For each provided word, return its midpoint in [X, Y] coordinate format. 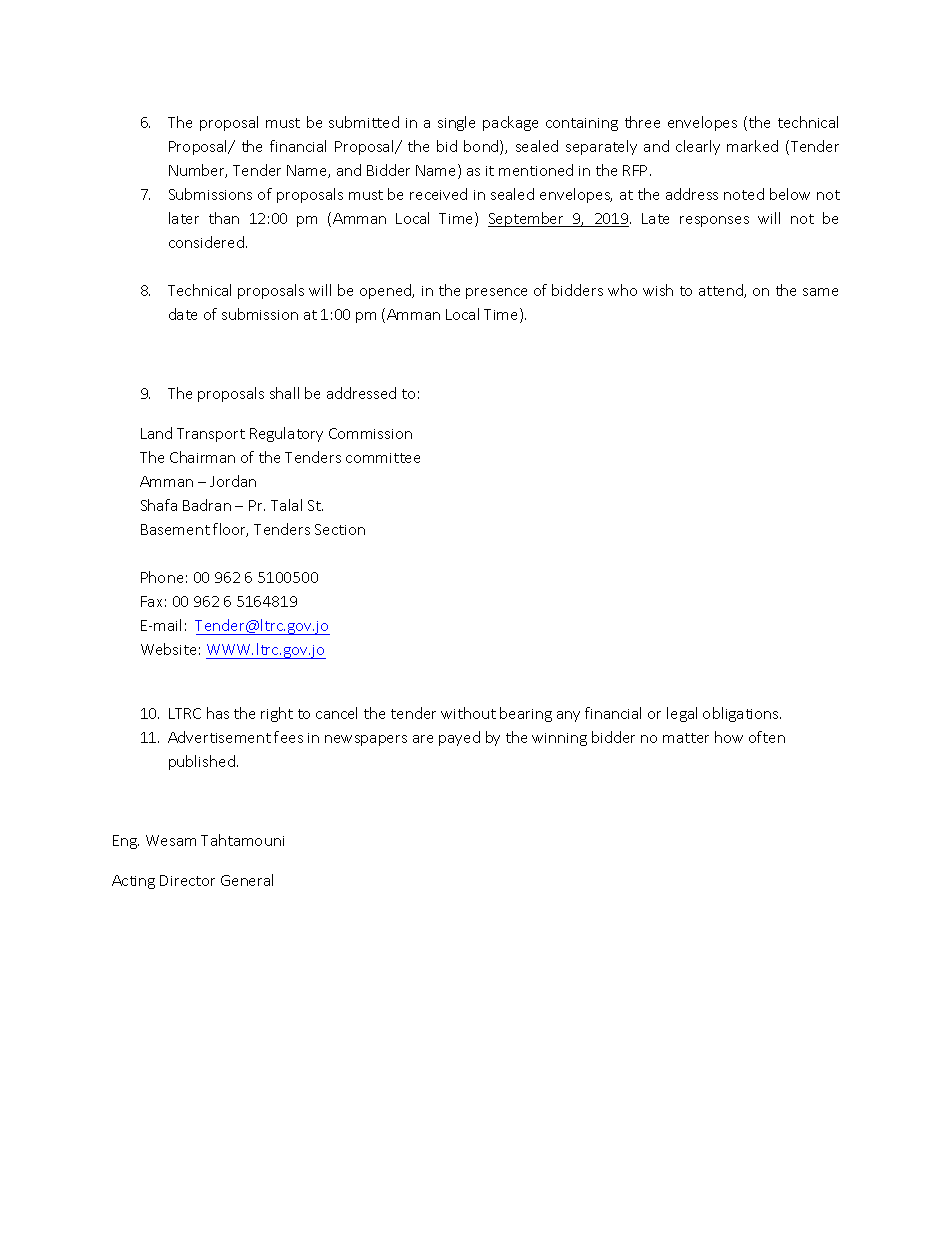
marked [752, 146]
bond [482, 147]
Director [187, 880]
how [729, 737]
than [224, 218]
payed [459, 738]
